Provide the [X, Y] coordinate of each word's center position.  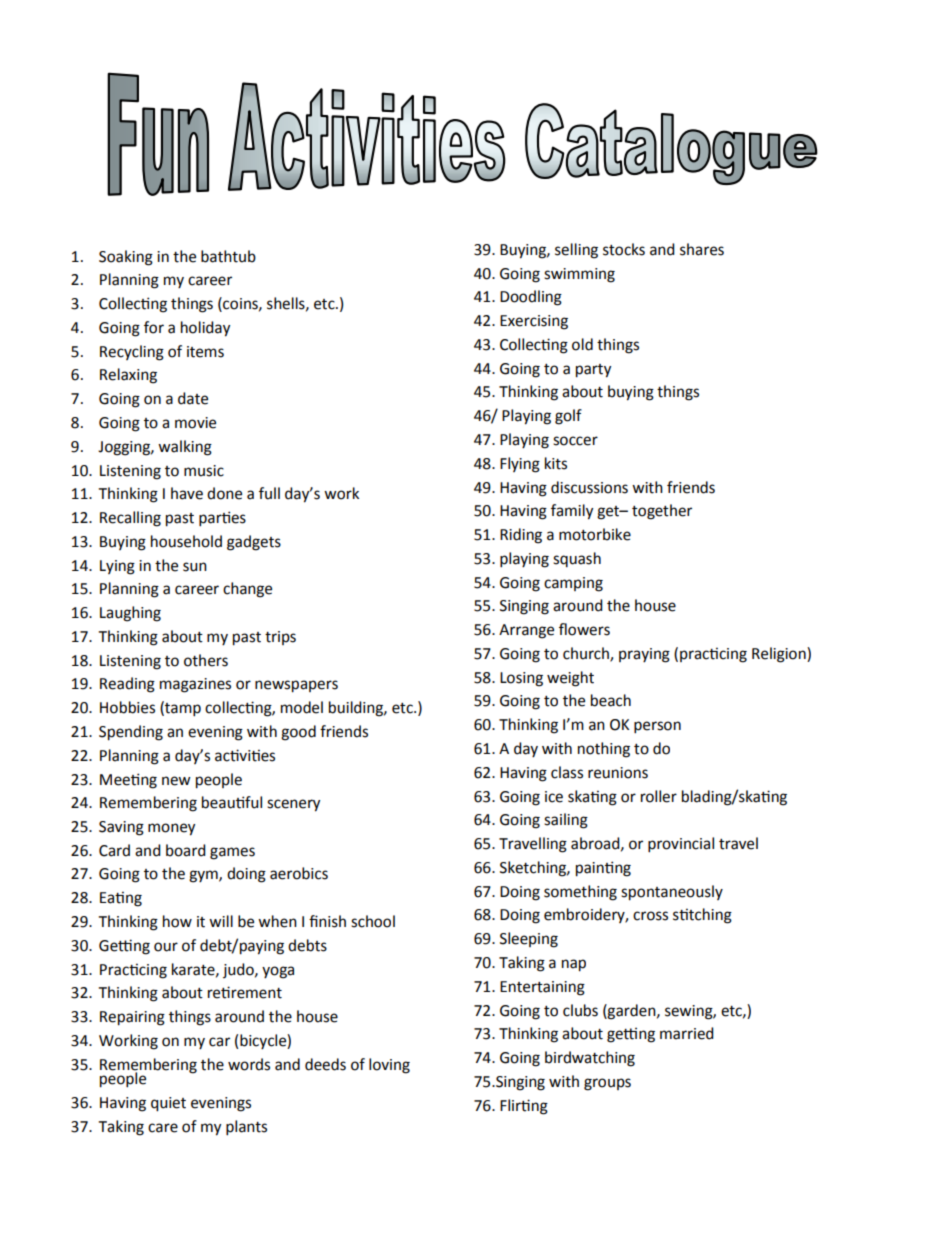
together [662, 512]
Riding [521, 536]
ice [554, 797]
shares [702, 249]
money [171, 829]
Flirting [524, 1107]
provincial [681, 845]
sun [195, 567]
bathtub [228, 256]
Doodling [531, 298]
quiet [168, 1104]
